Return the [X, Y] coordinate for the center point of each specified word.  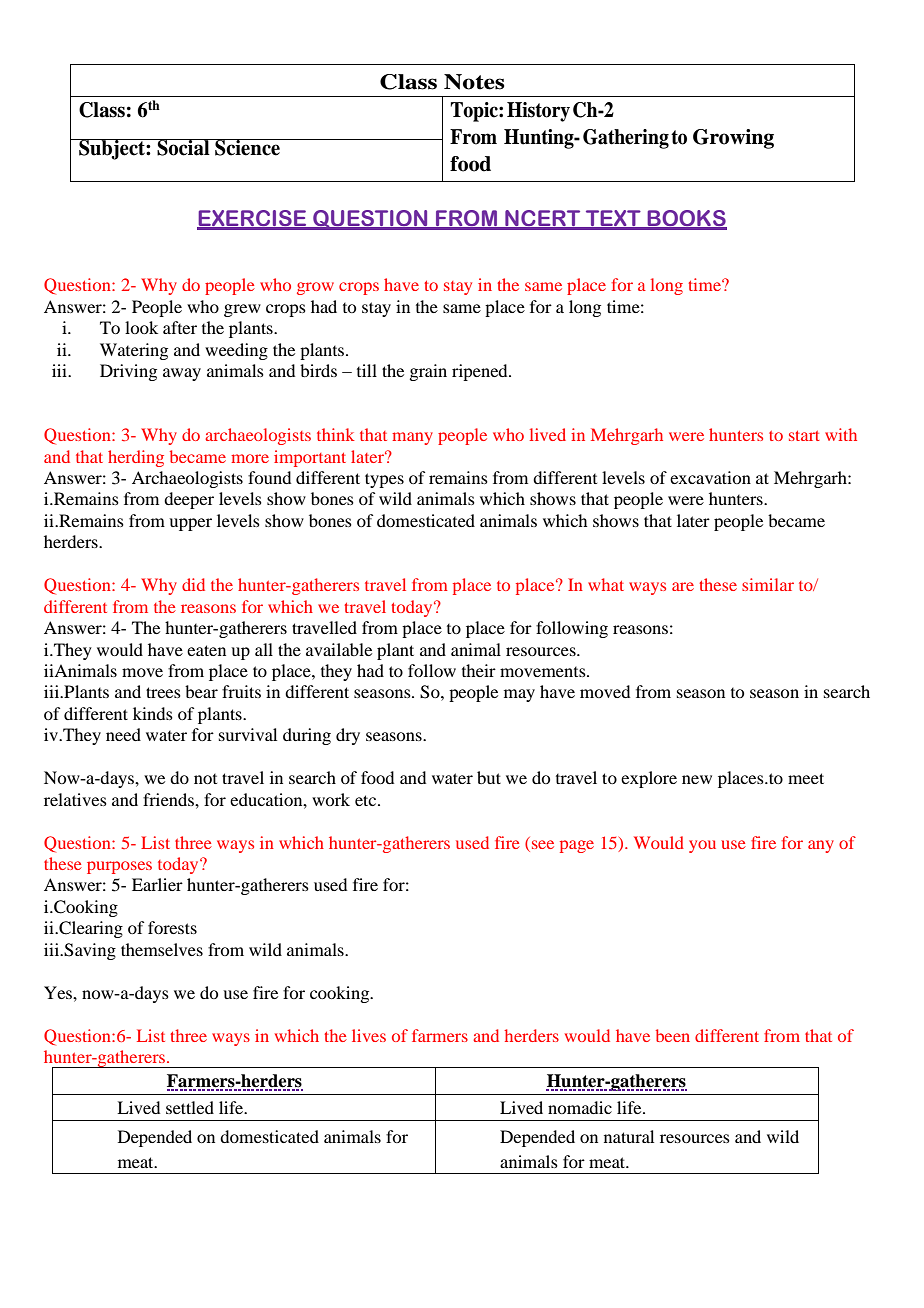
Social [183, 147]
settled [190, 1107]
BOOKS [686, 219]
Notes [474, 82]
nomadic [580, 1107]
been [673, 1035]
